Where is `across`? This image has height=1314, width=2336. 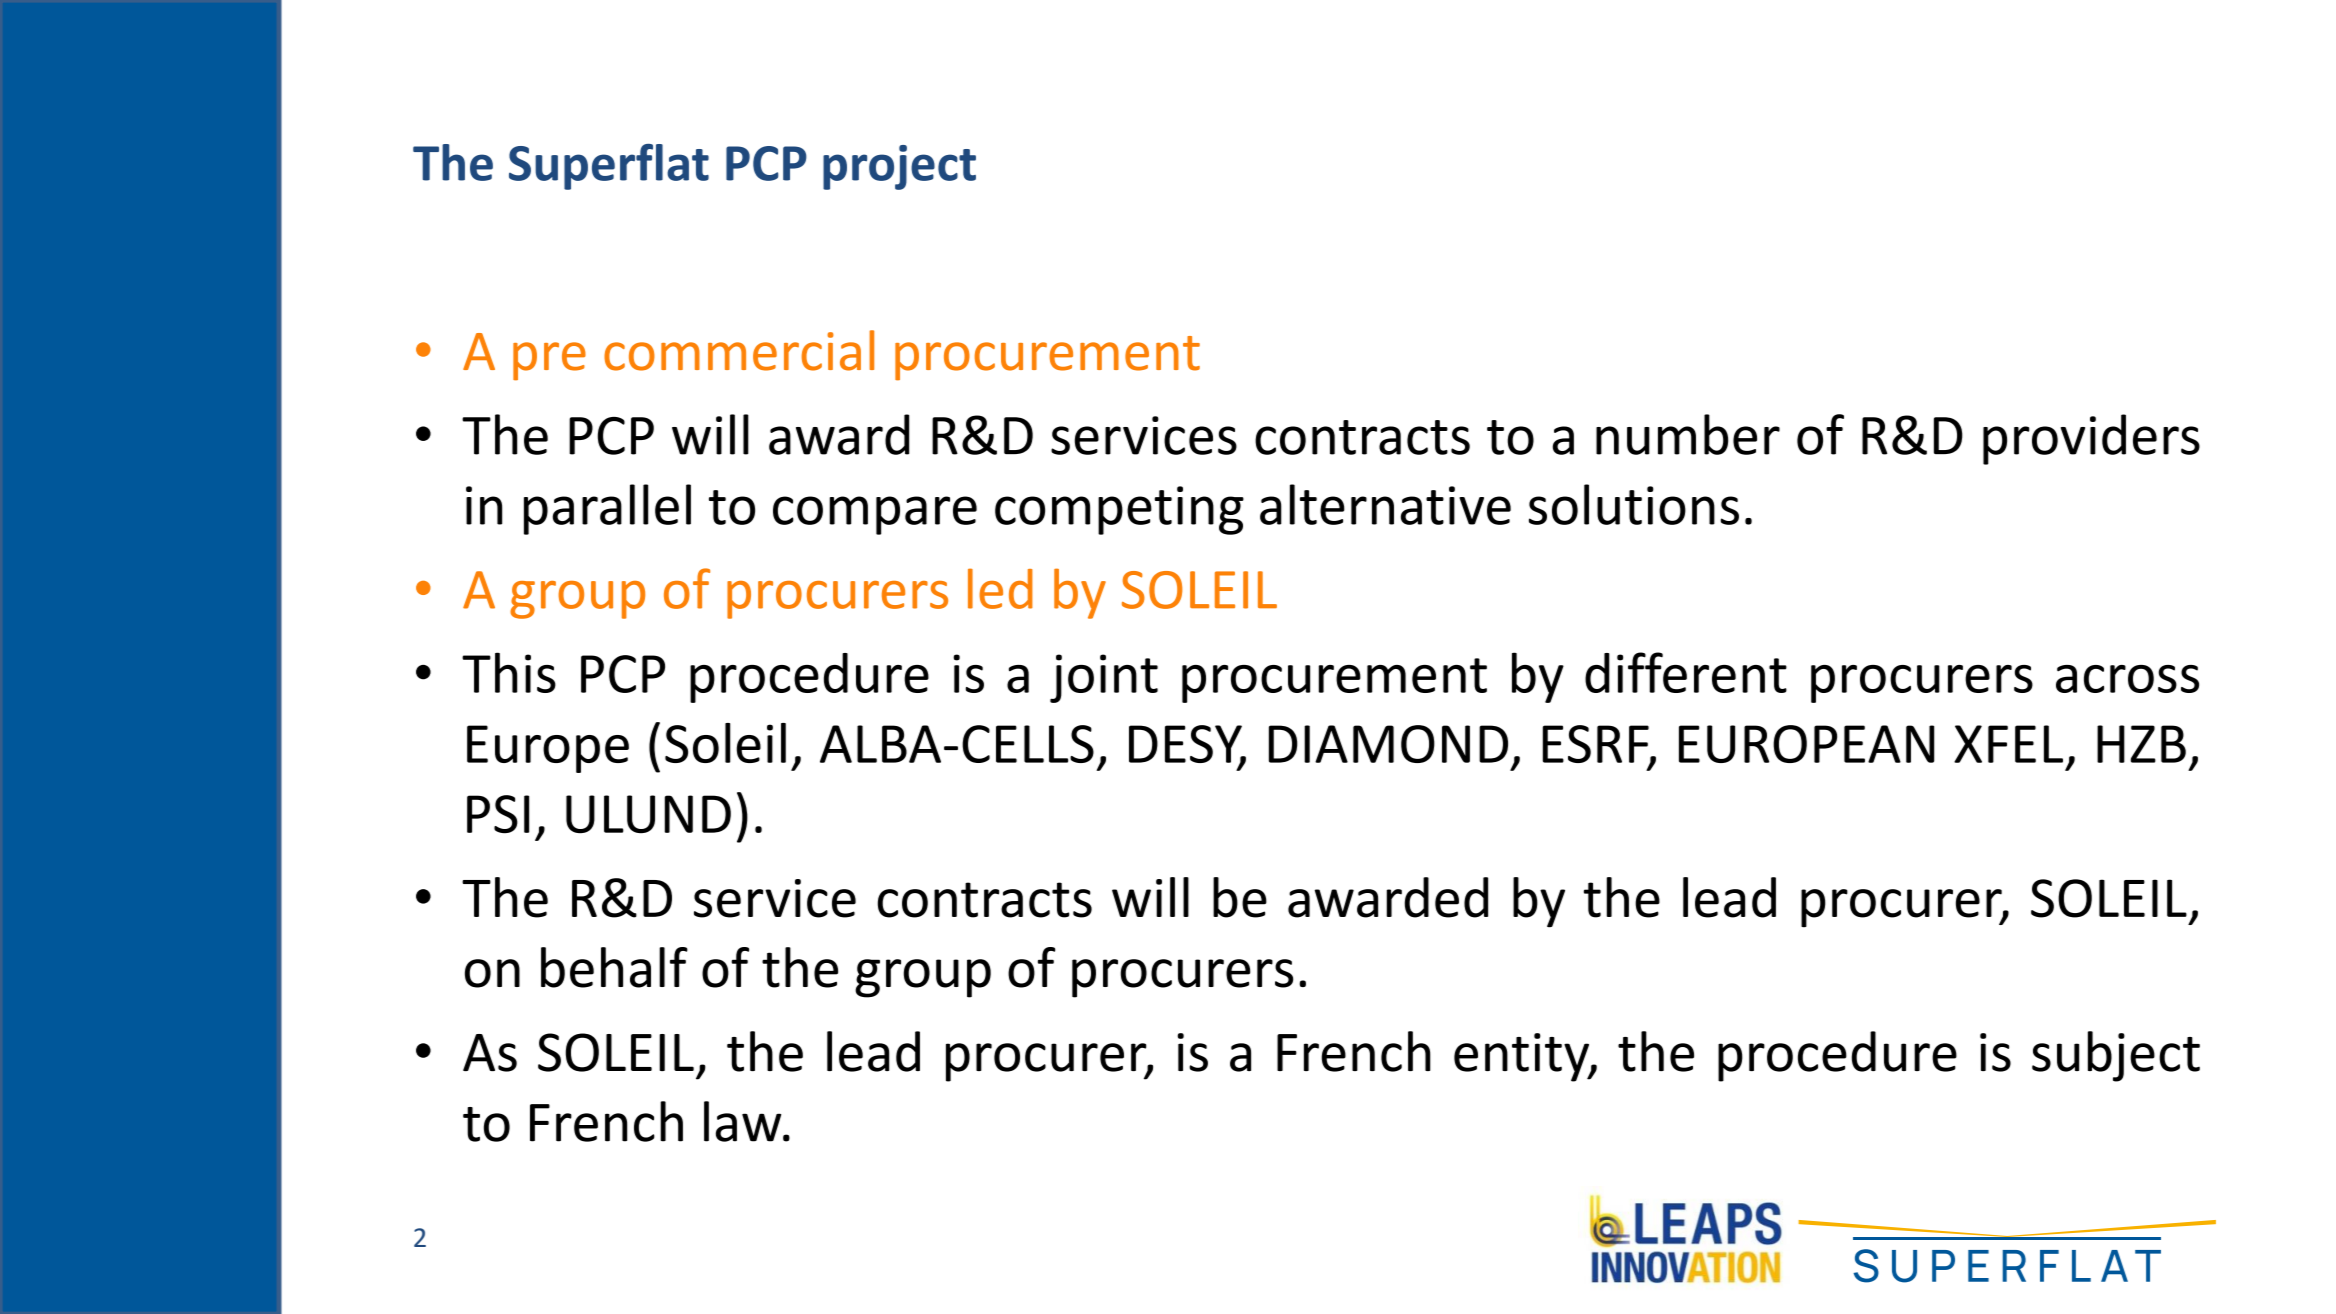 across is located at coordinates (2127, 679).
